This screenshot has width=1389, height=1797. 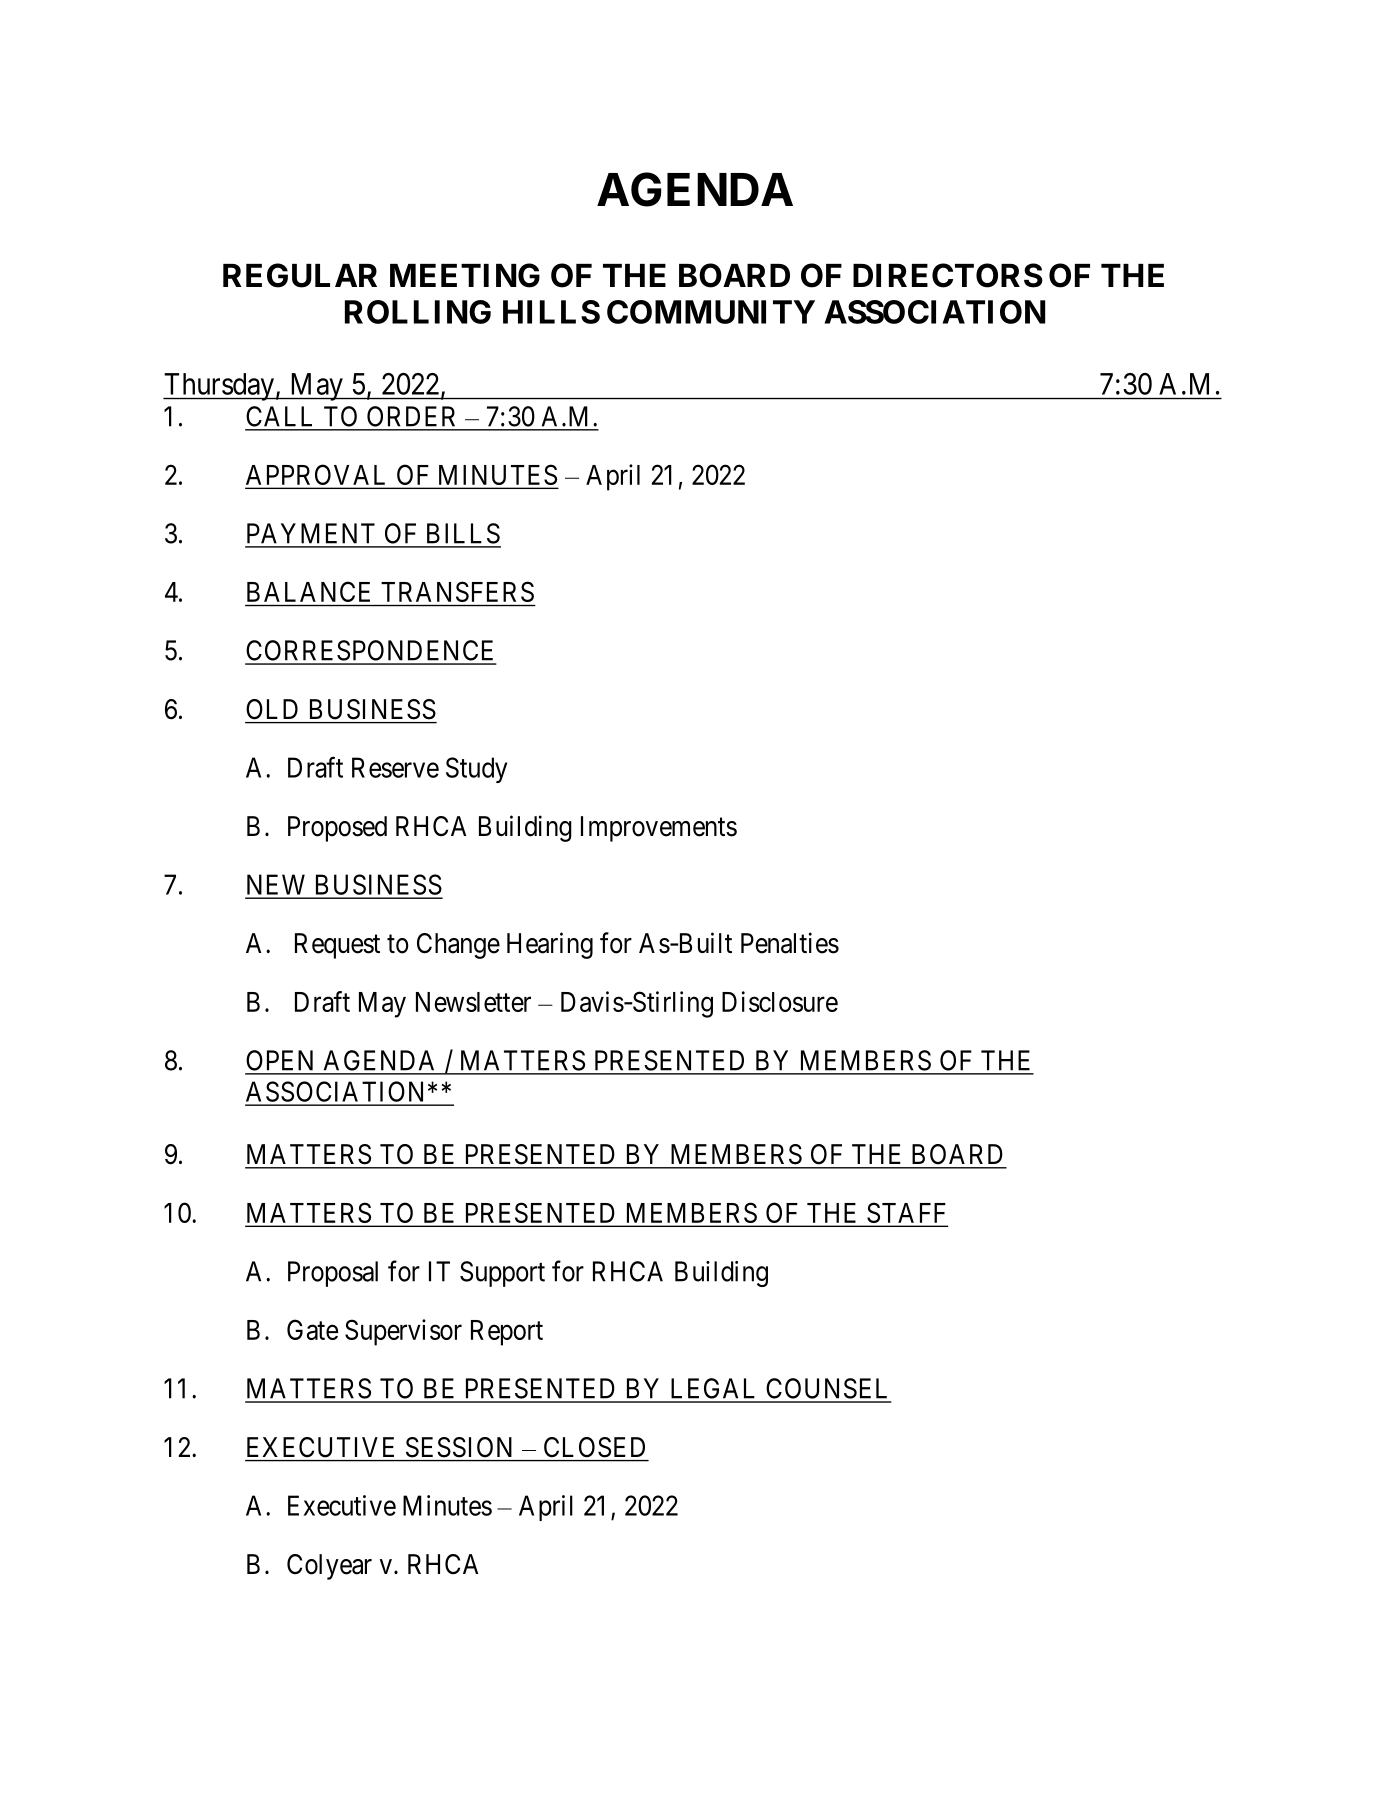 What do you see at coordinates (465, 275) in the screenshot?
I see `MEETING` at bounding box center [465, 275].
